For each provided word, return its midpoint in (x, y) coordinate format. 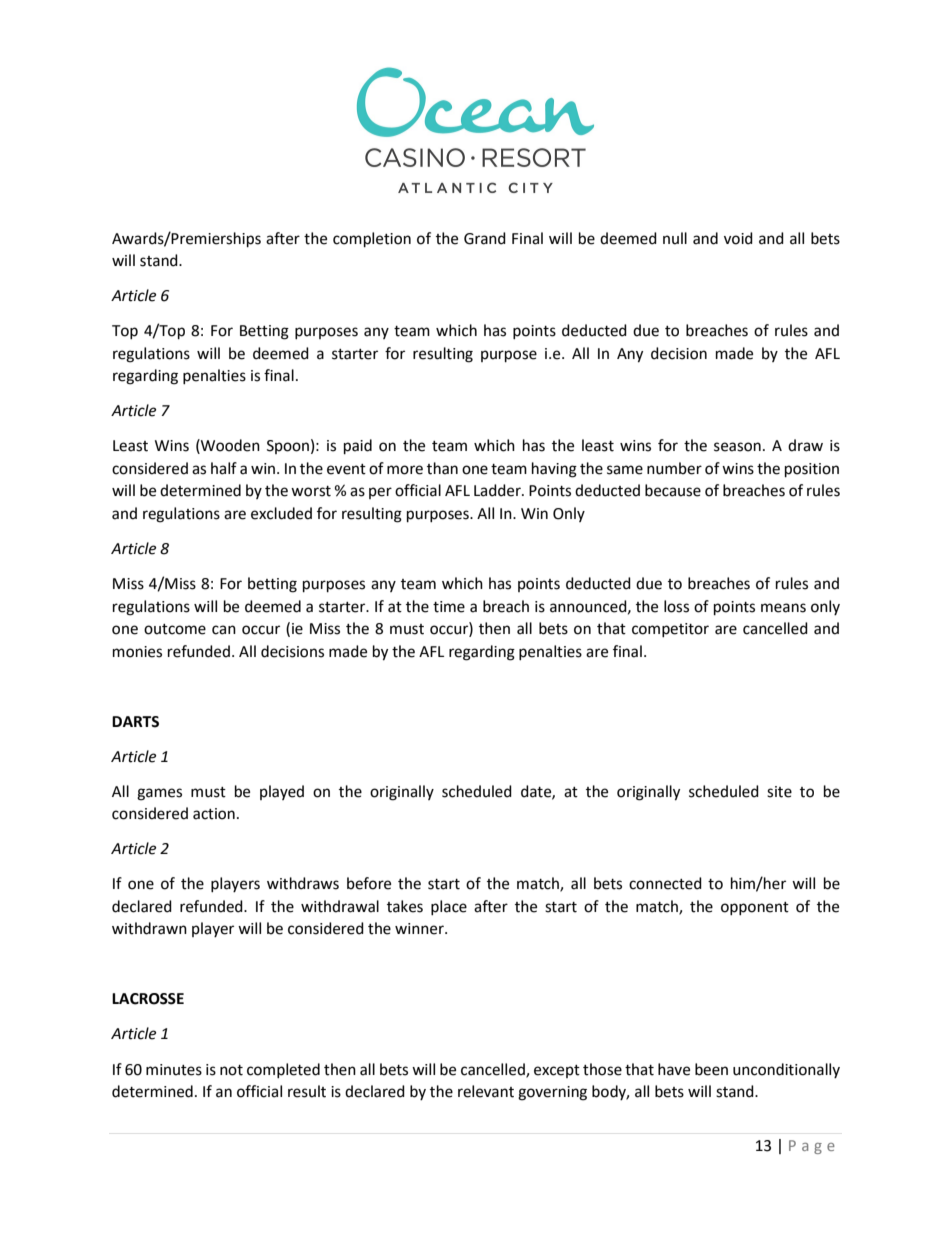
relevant (486, 1091)
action (214, 814)
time (449, 607)
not (231, 1070)
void (738, 238)
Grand (485, 238)
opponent (755, 908)
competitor (670, 630)
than (442, 468)
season (737, 447)
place (449, 907)
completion (372, 240)
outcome (175, 629)
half (224, 468)
